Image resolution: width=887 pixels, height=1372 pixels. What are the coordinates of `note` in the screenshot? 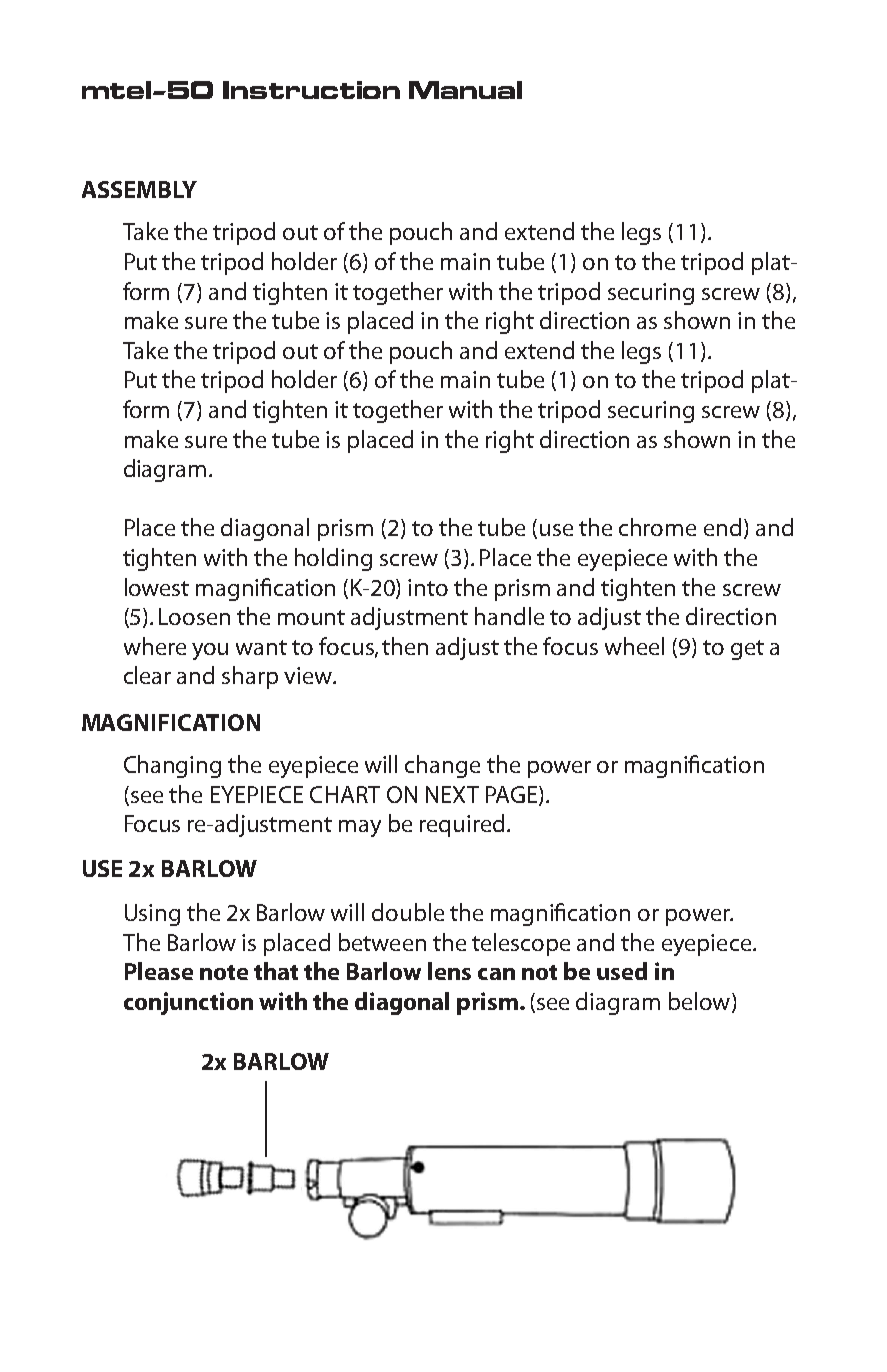 It's located at (224, 972).
